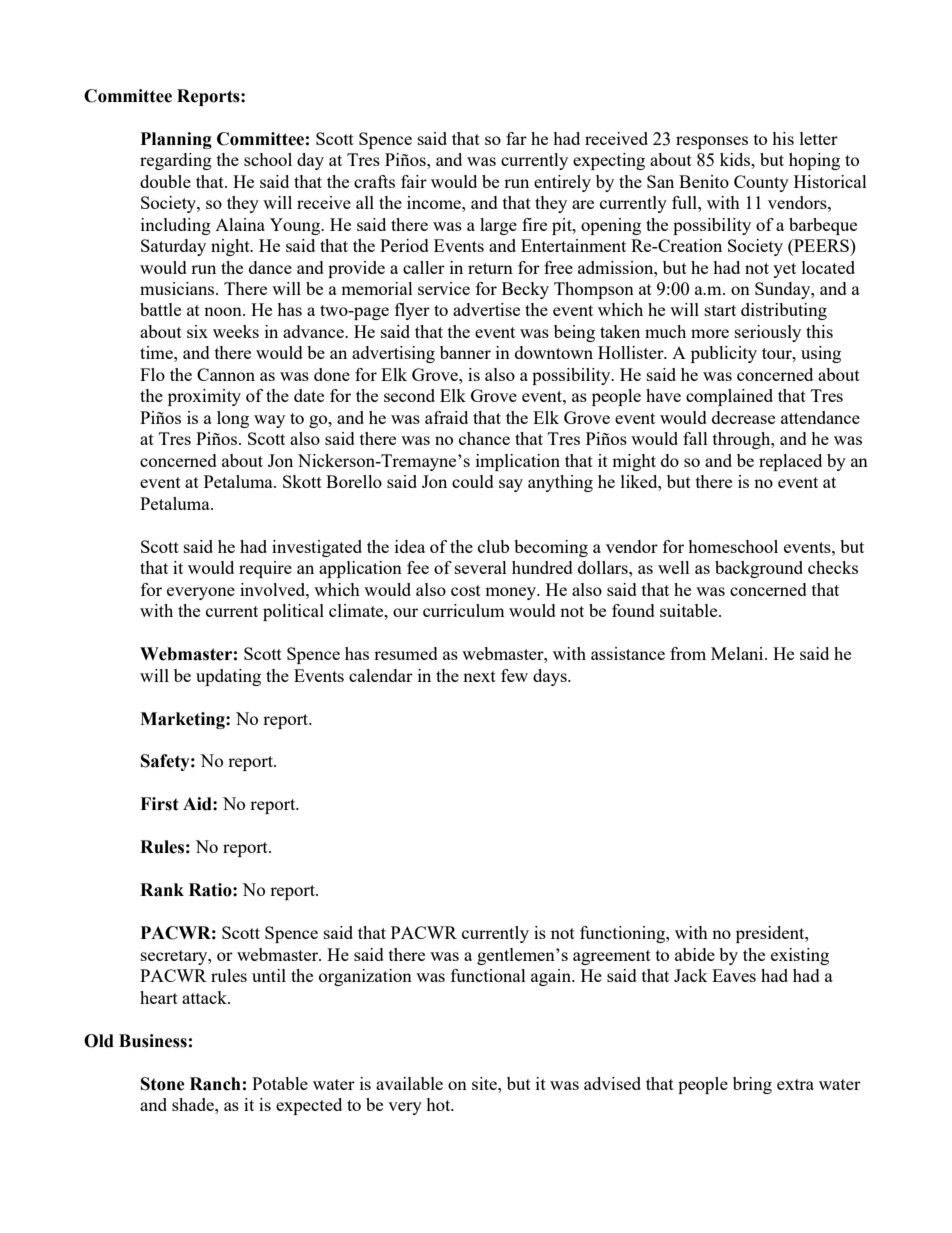  Describe the element at coordinates (163, 1084) in the screenshot. I see `Stone` at that location.
